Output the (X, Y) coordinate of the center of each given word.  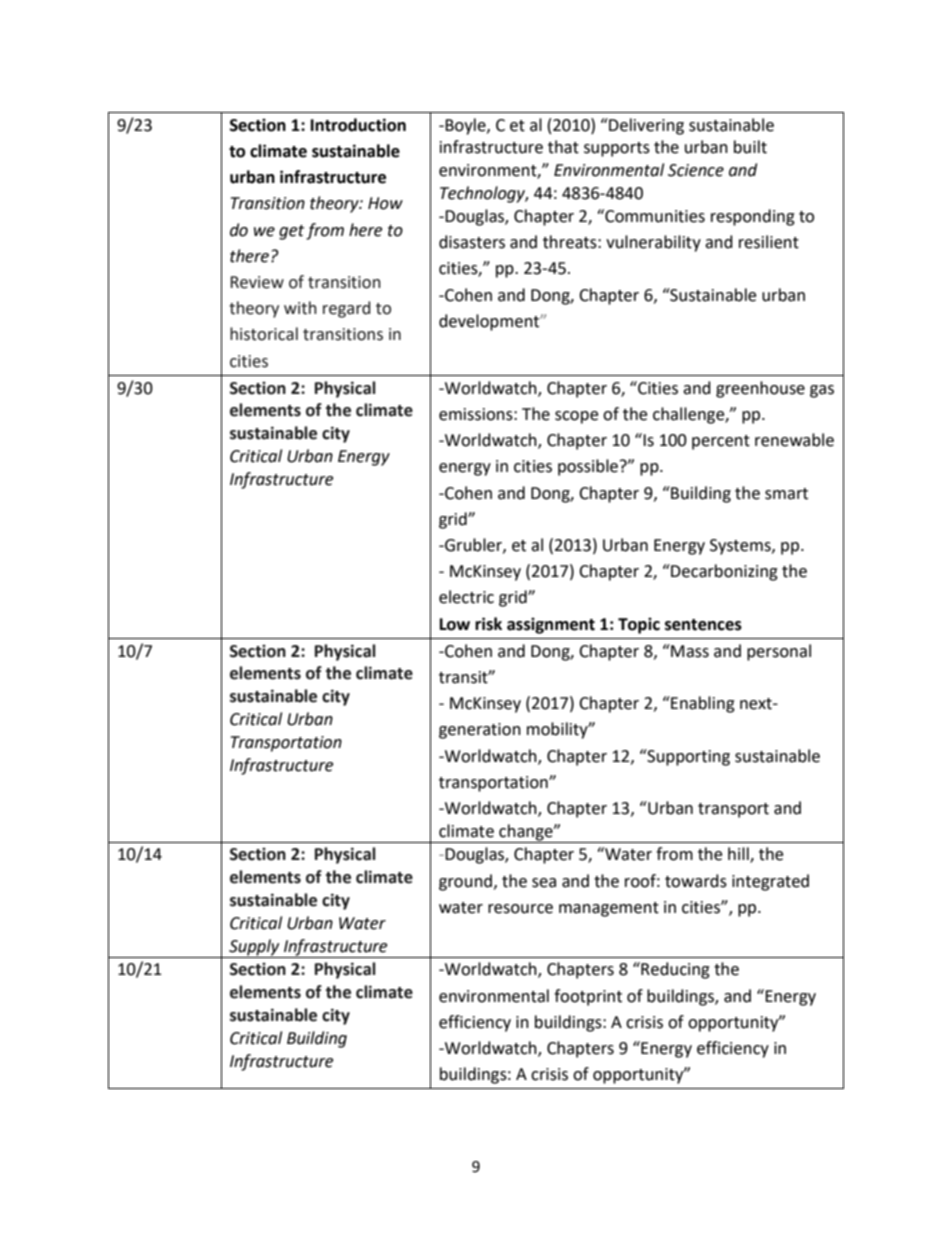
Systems (741, 547)
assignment (551, 625)
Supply (254, 947)
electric (466, 597)
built (750, 147)
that (563, 147)
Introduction (358, 125)
